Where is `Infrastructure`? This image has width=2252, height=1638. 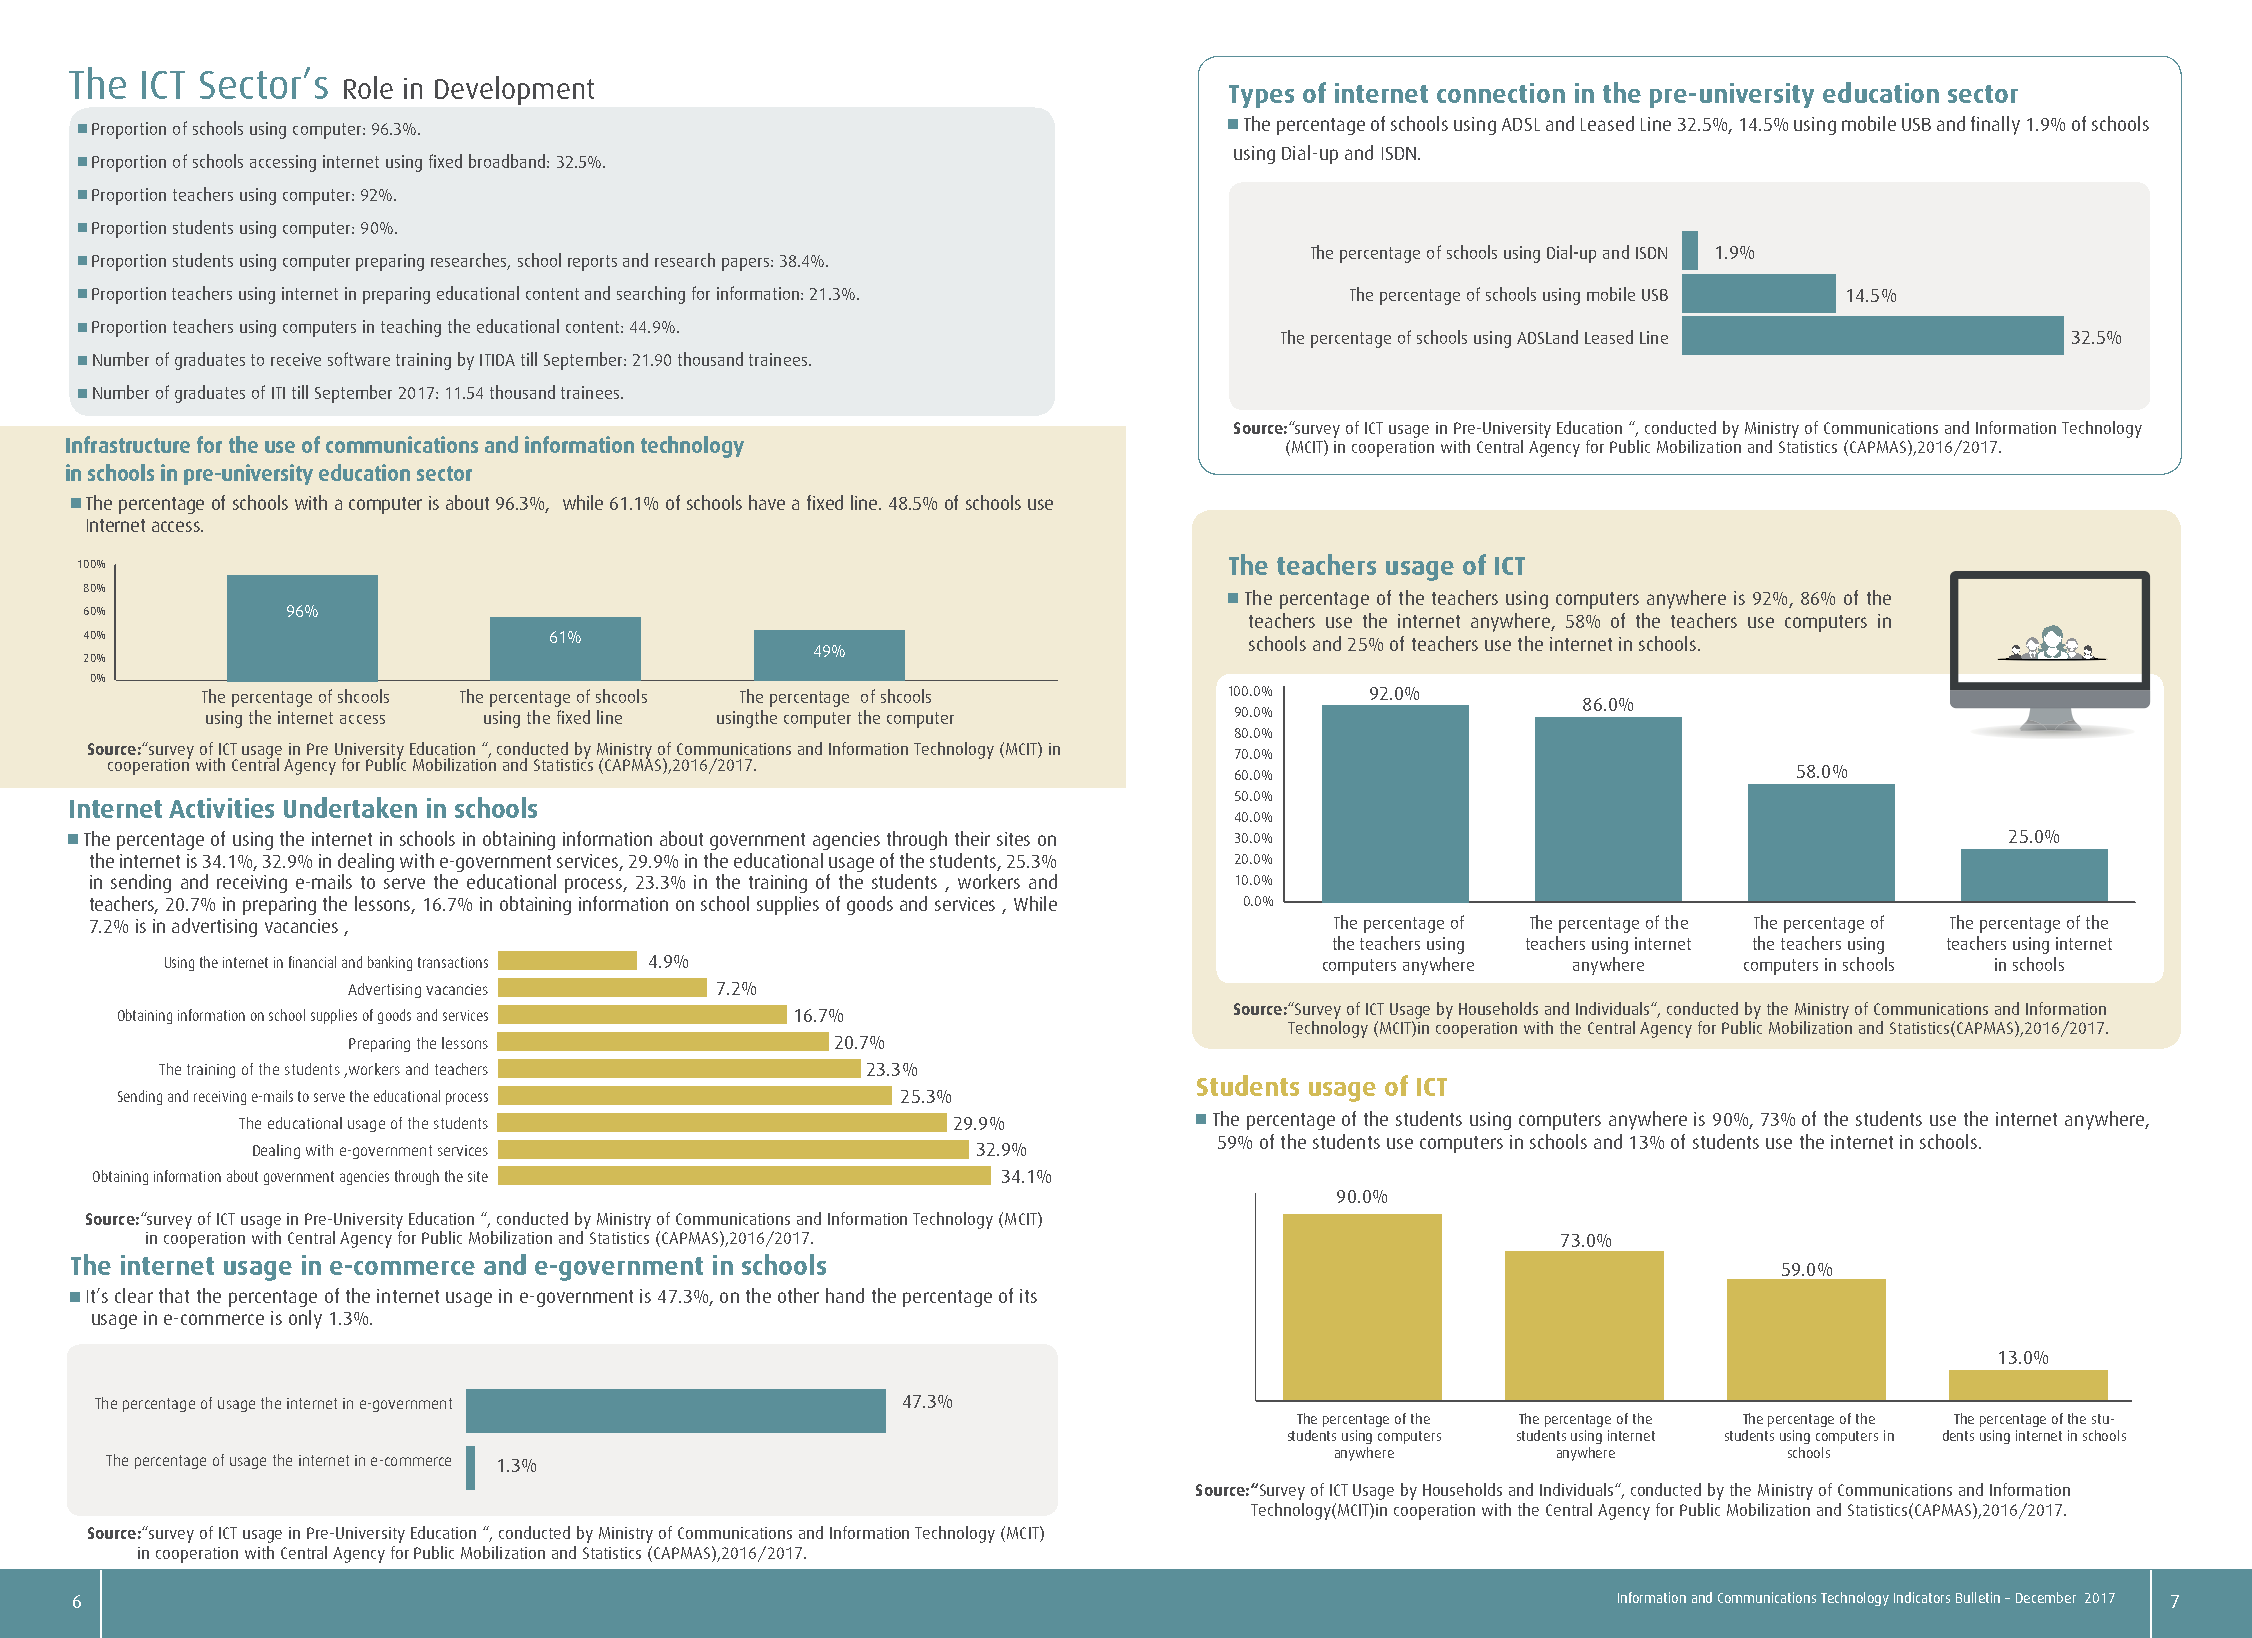 Infrastructure is located at coordinates (128, 444).
